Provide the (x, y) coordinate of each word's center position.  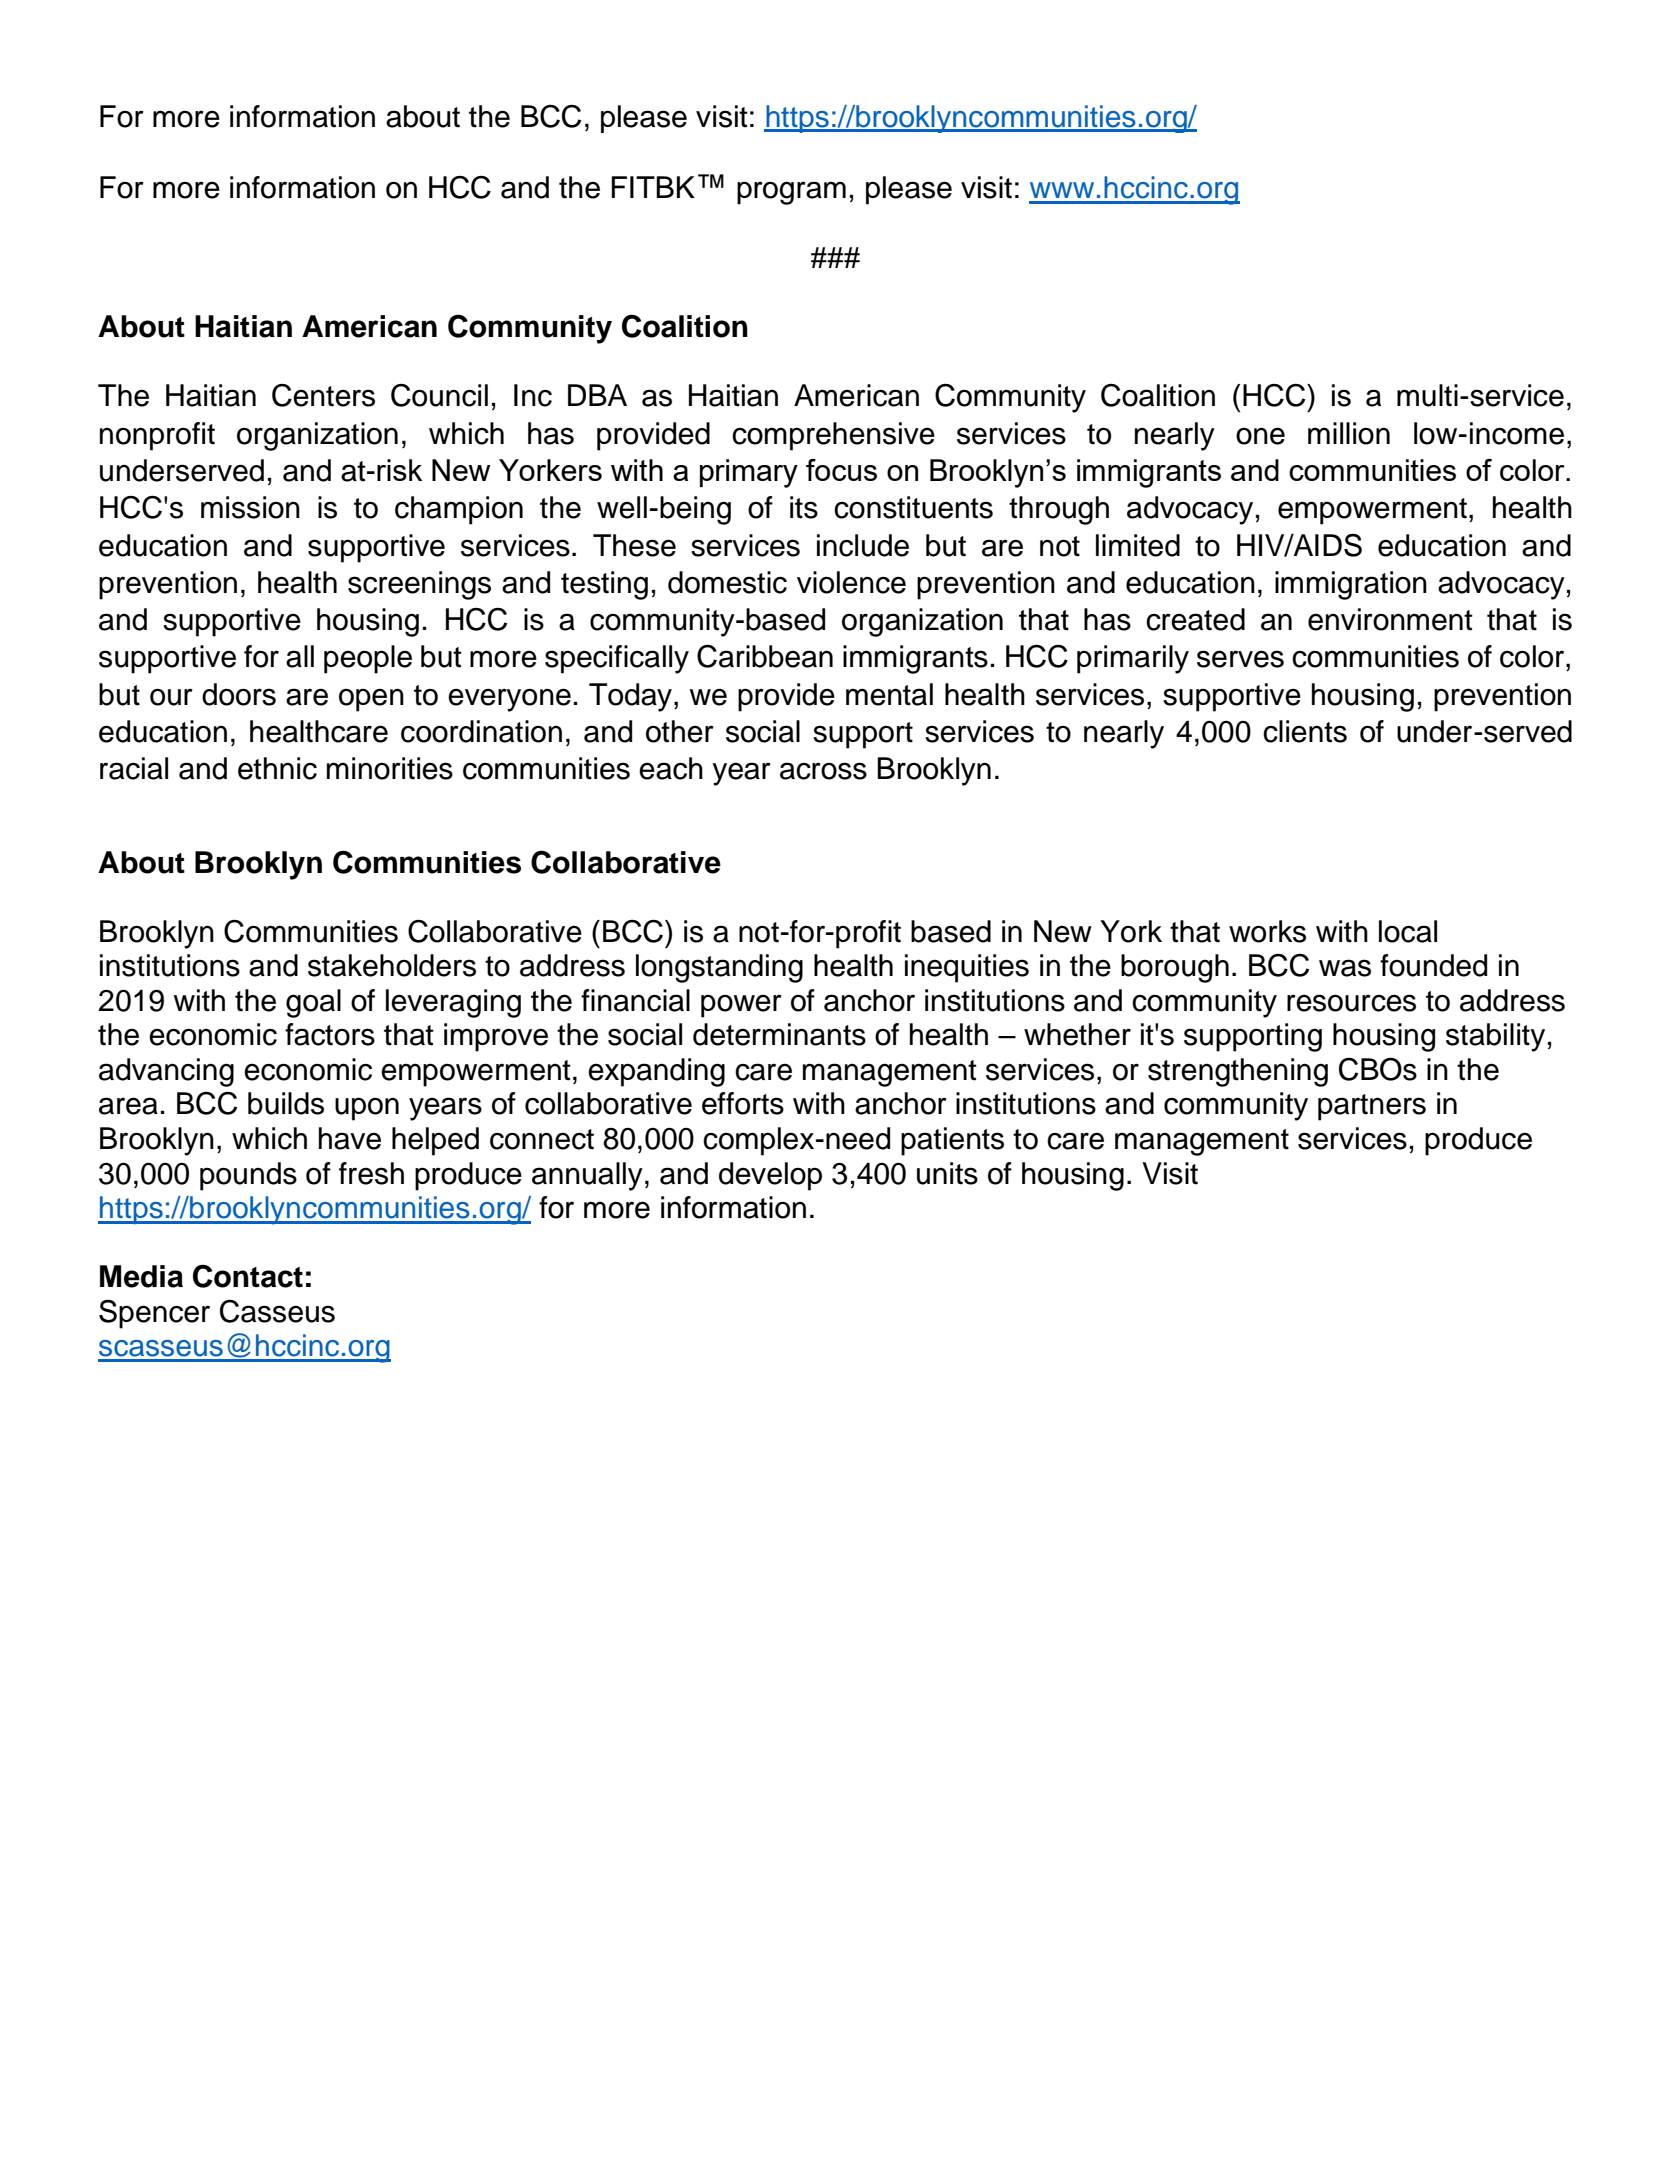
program (791, 193)
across (823, 771)
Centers (323, 395)
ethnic (277, 768)
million (1349, 433)
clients (1305, 731)
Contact (248, 1276)
